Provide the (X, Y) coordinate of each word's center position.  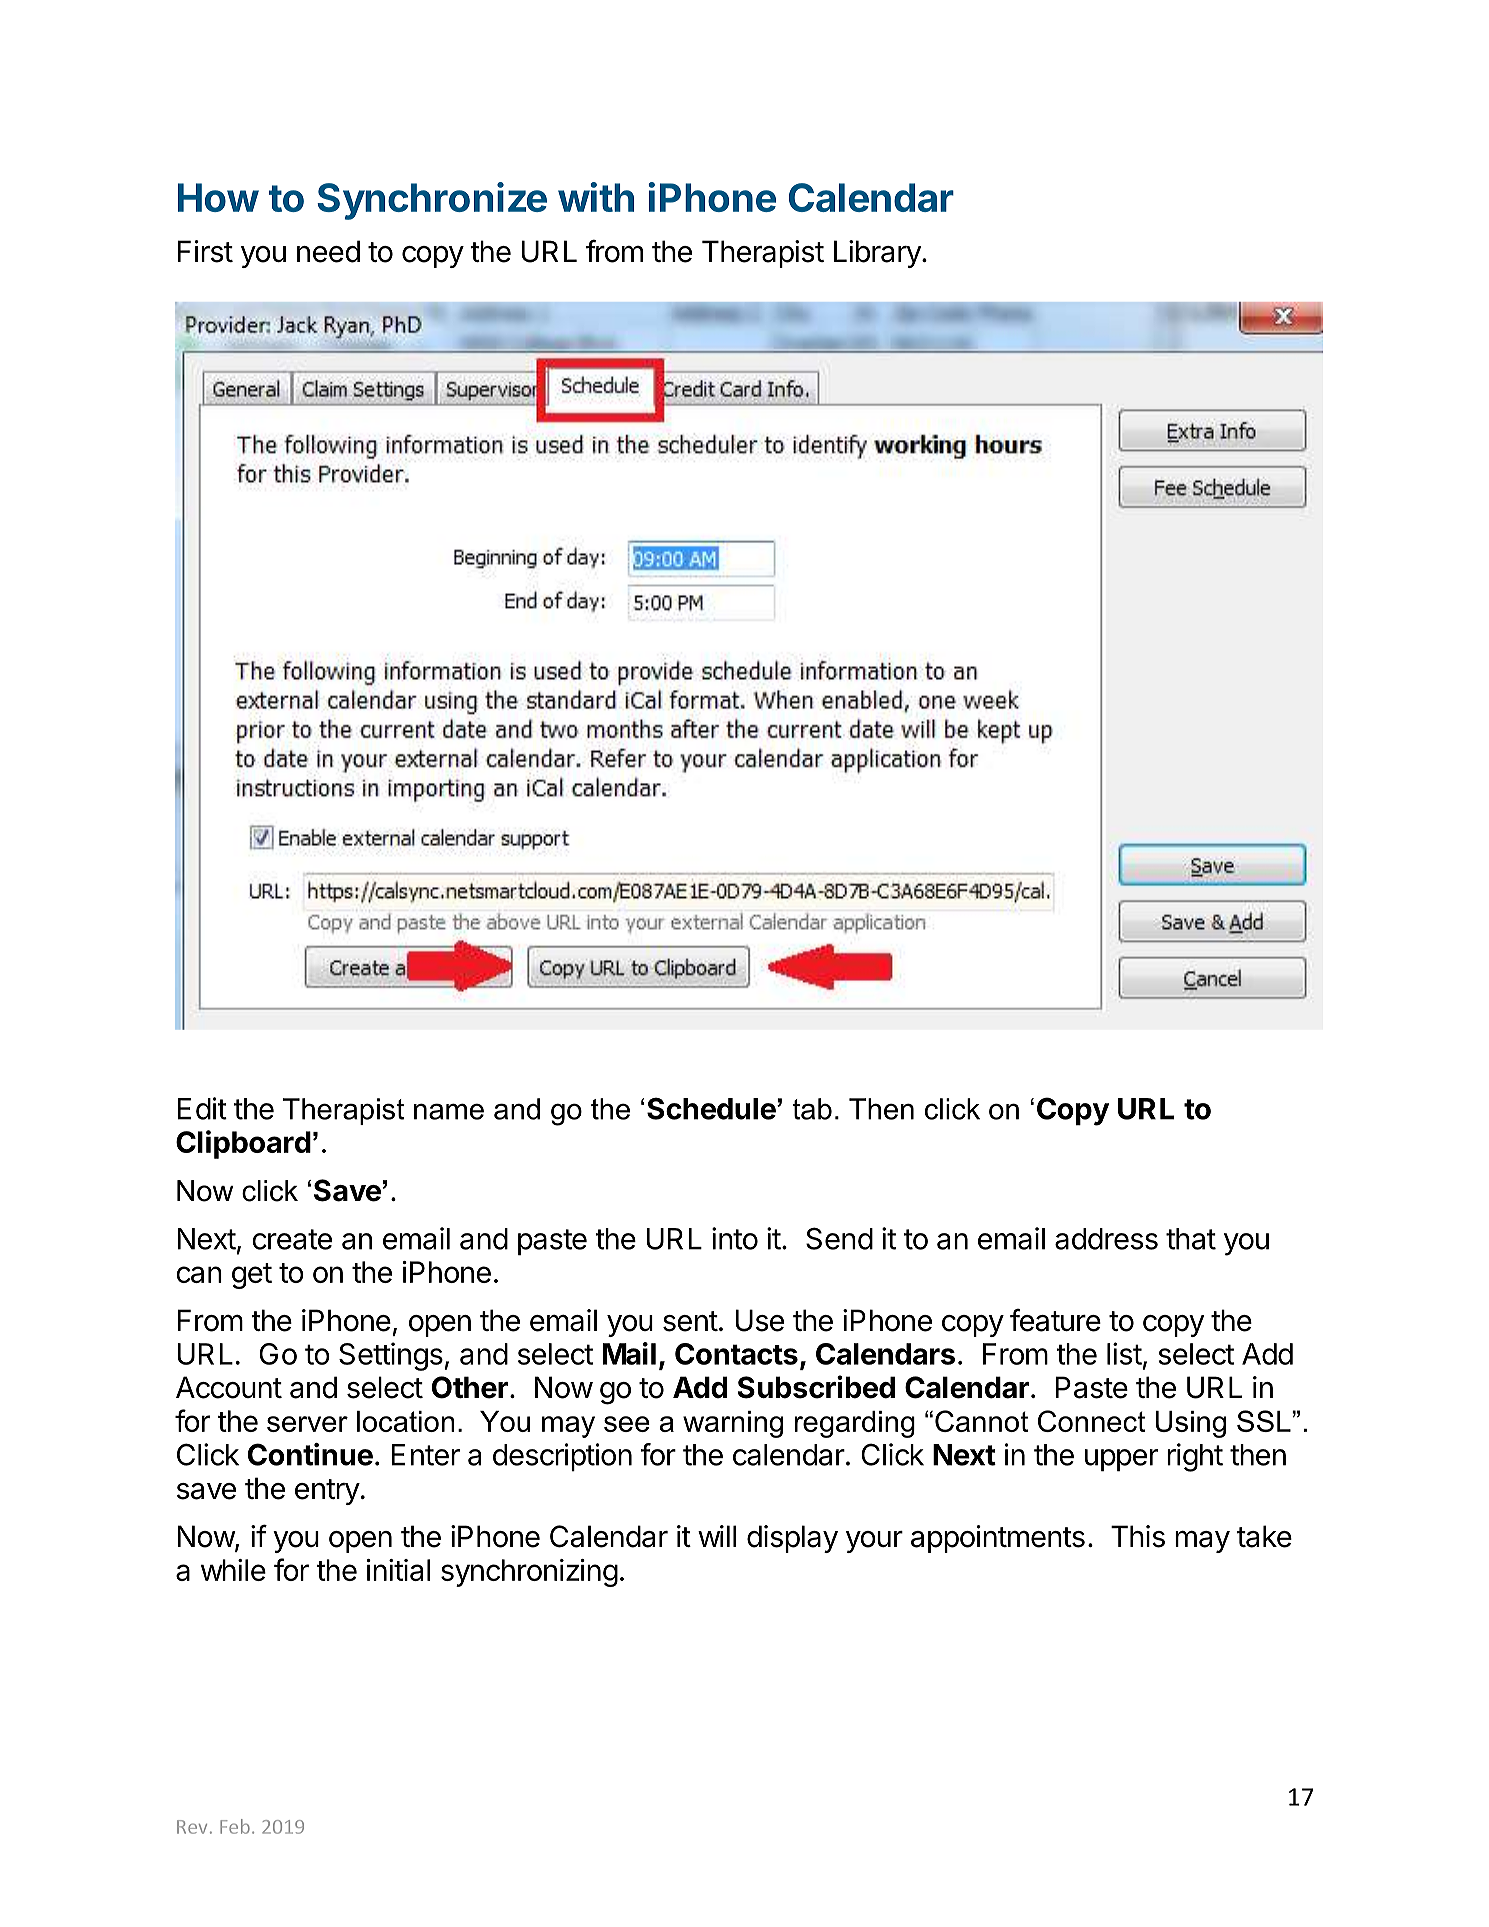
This (1138, 1536)
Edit (202, 1108)
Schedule (711, 1108)
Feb (235, 1826)
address (1106, 1239)
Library (878, 254)
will (717, 1536)
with (596, 197)
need (328, 251)
